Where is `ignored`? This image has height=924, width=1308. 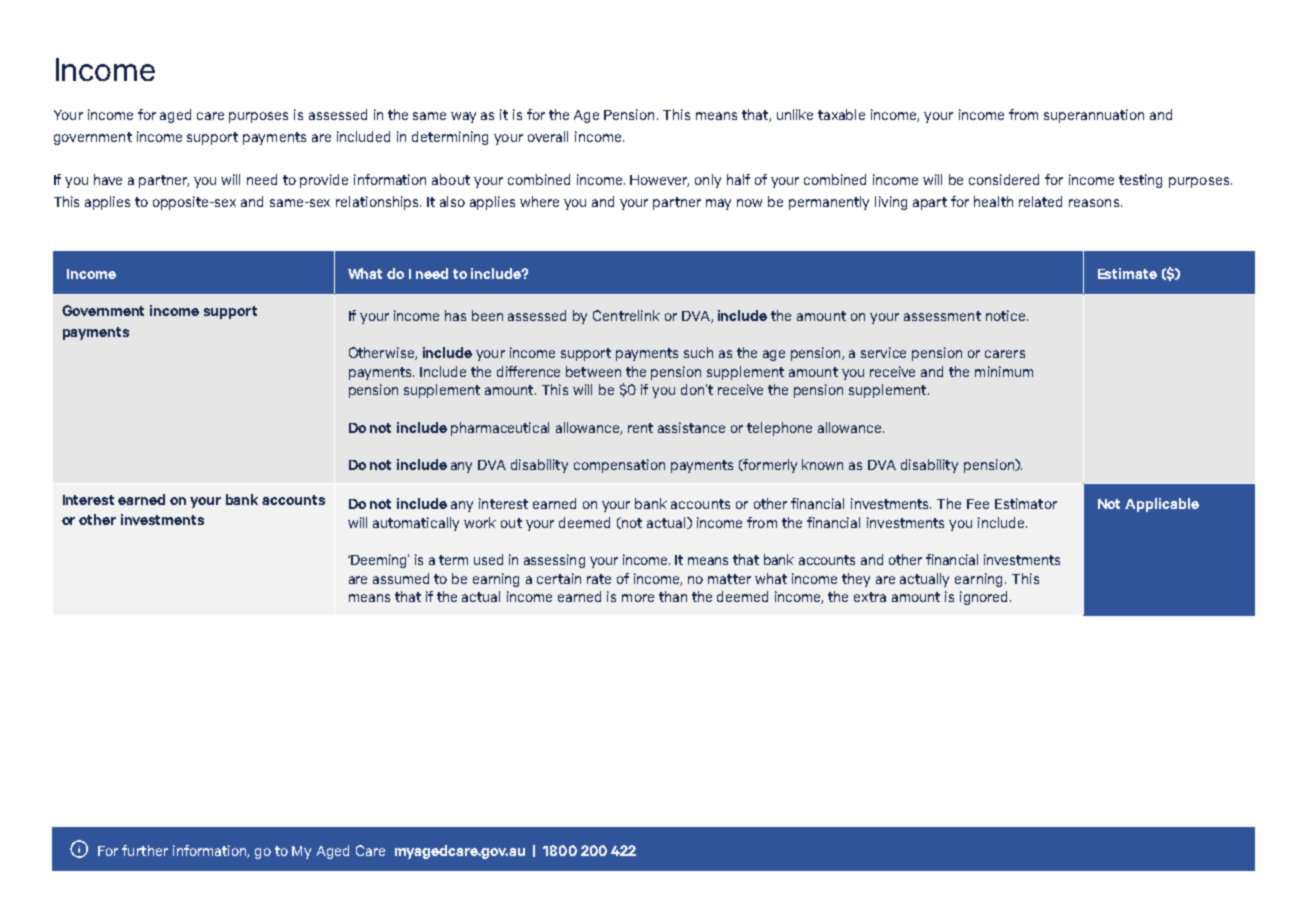
ignored is located at coordinates (985, 598).
